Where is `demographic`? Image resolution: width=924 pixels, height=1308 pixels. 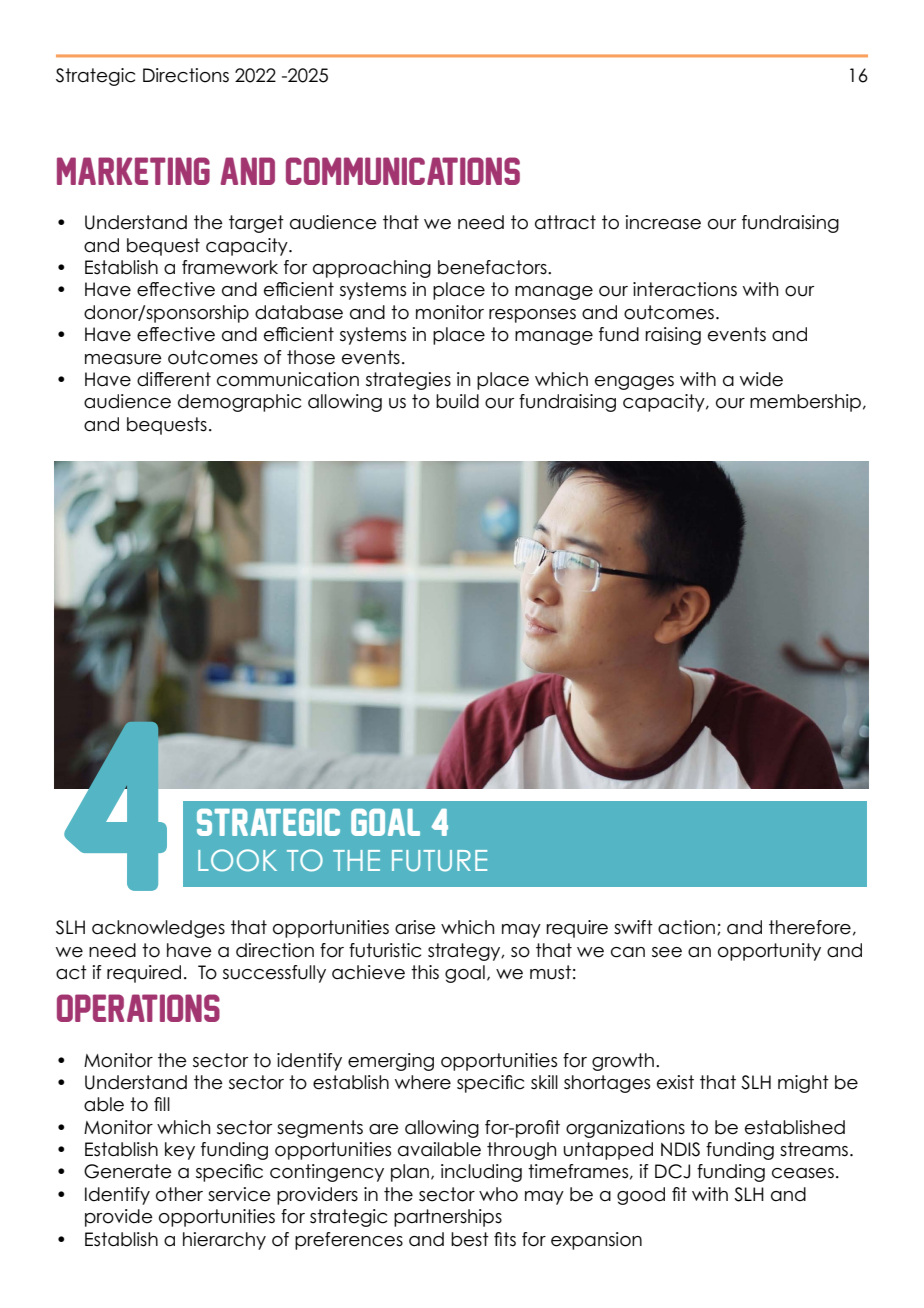 demographic is located at coordinates (239, 403).
